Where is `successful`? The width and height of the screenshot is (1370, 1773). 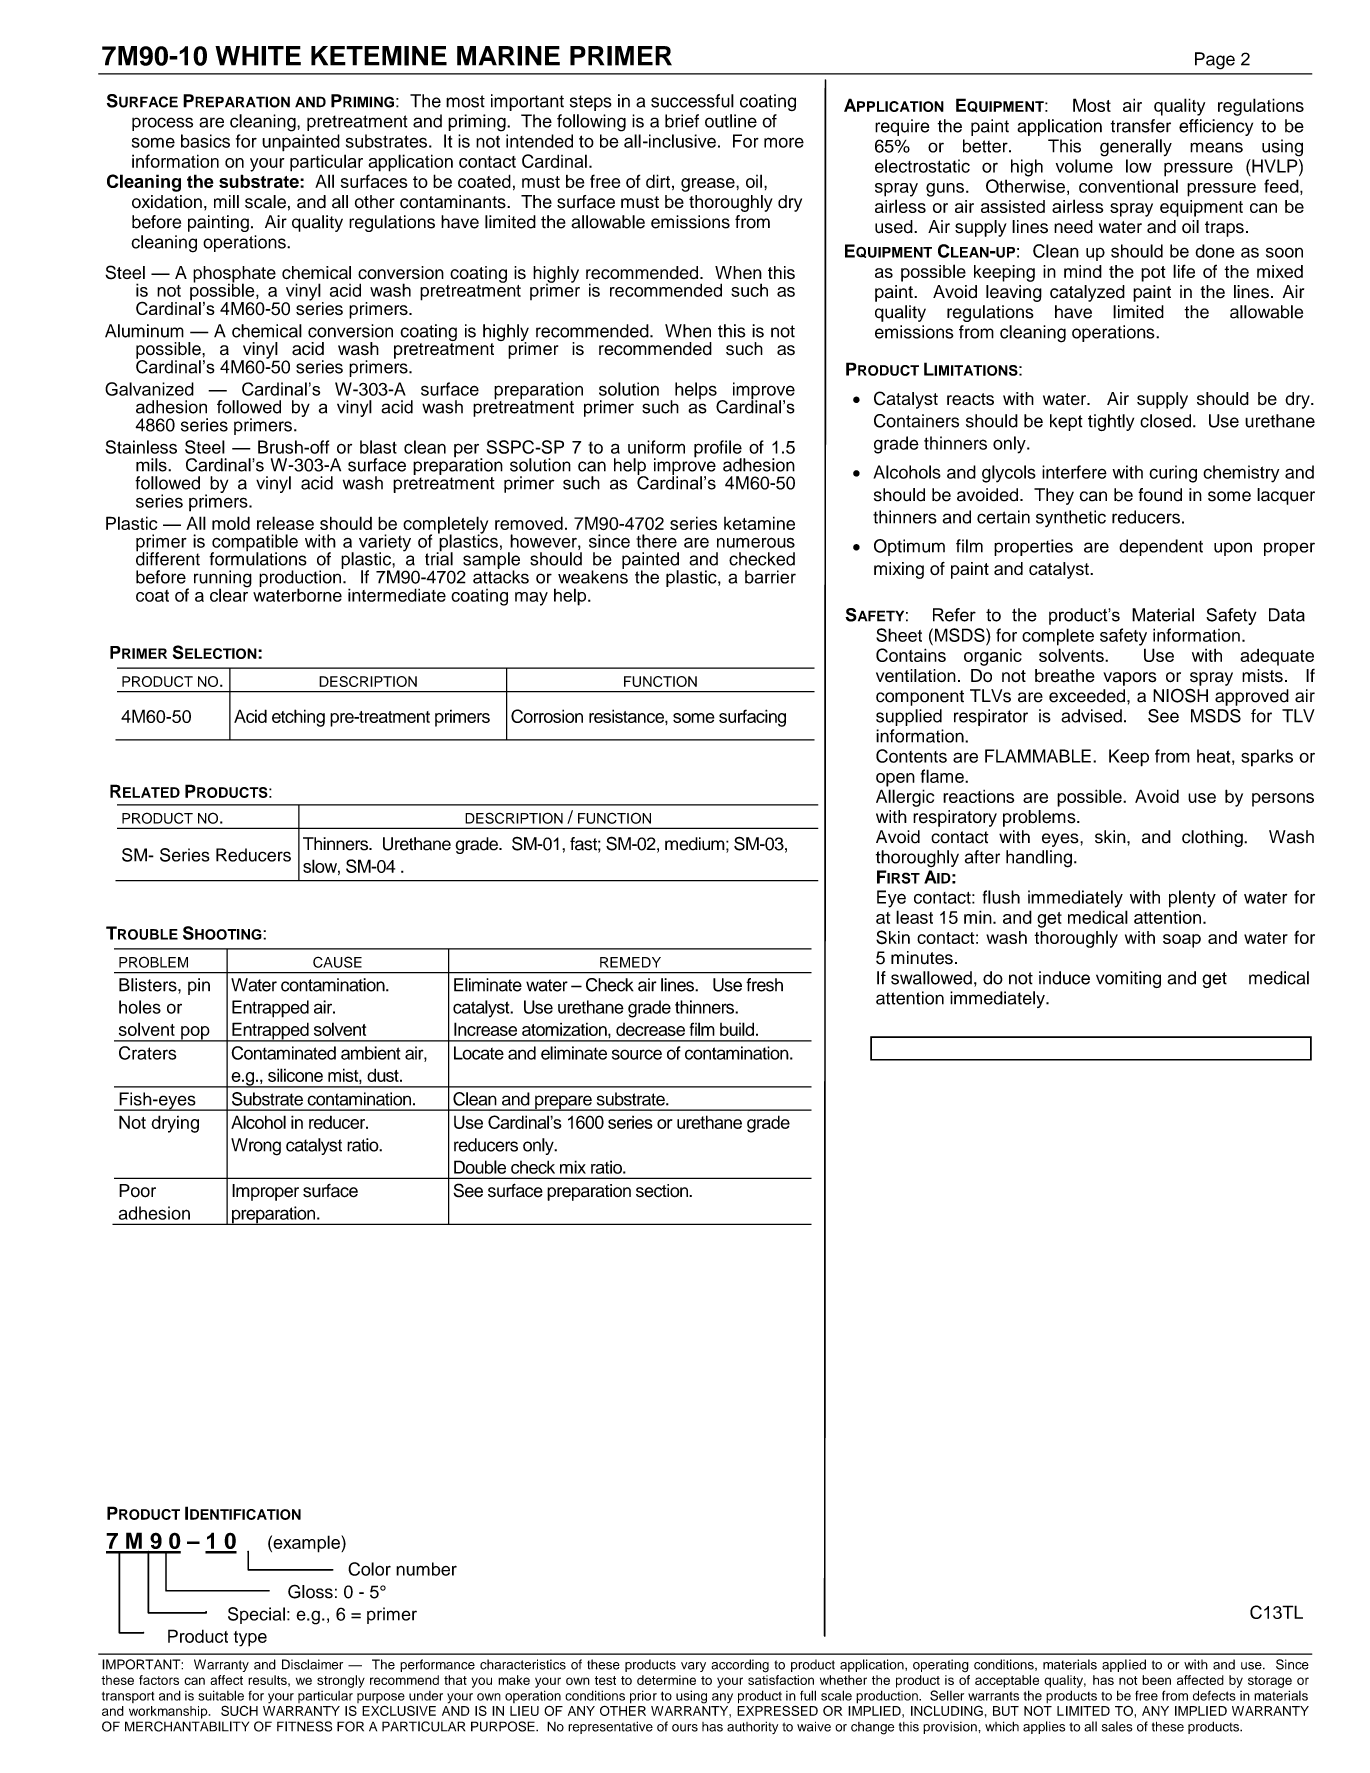 successful is located at coordinates (692, 101).
